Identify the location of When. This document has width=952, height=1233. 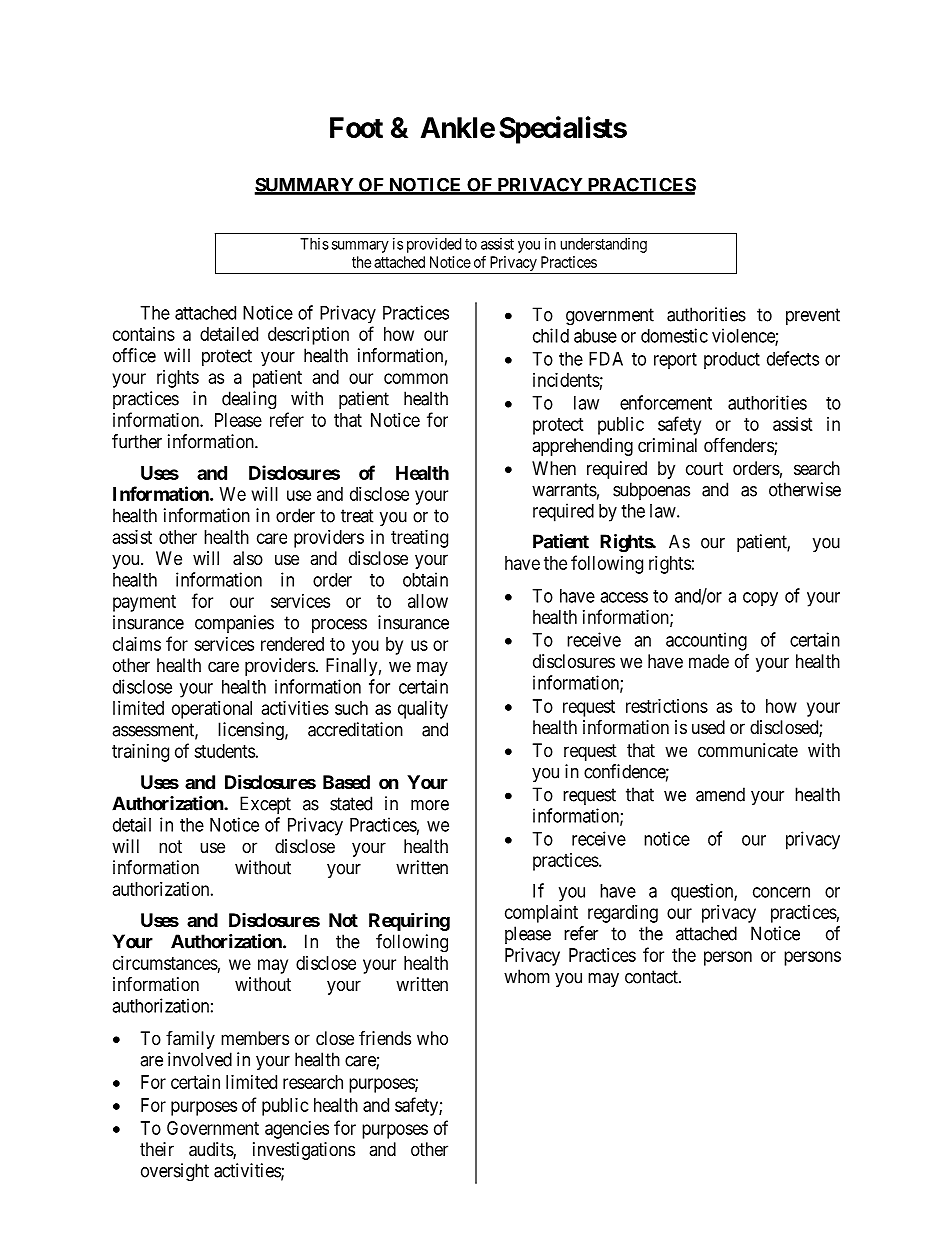
(554, 468).
